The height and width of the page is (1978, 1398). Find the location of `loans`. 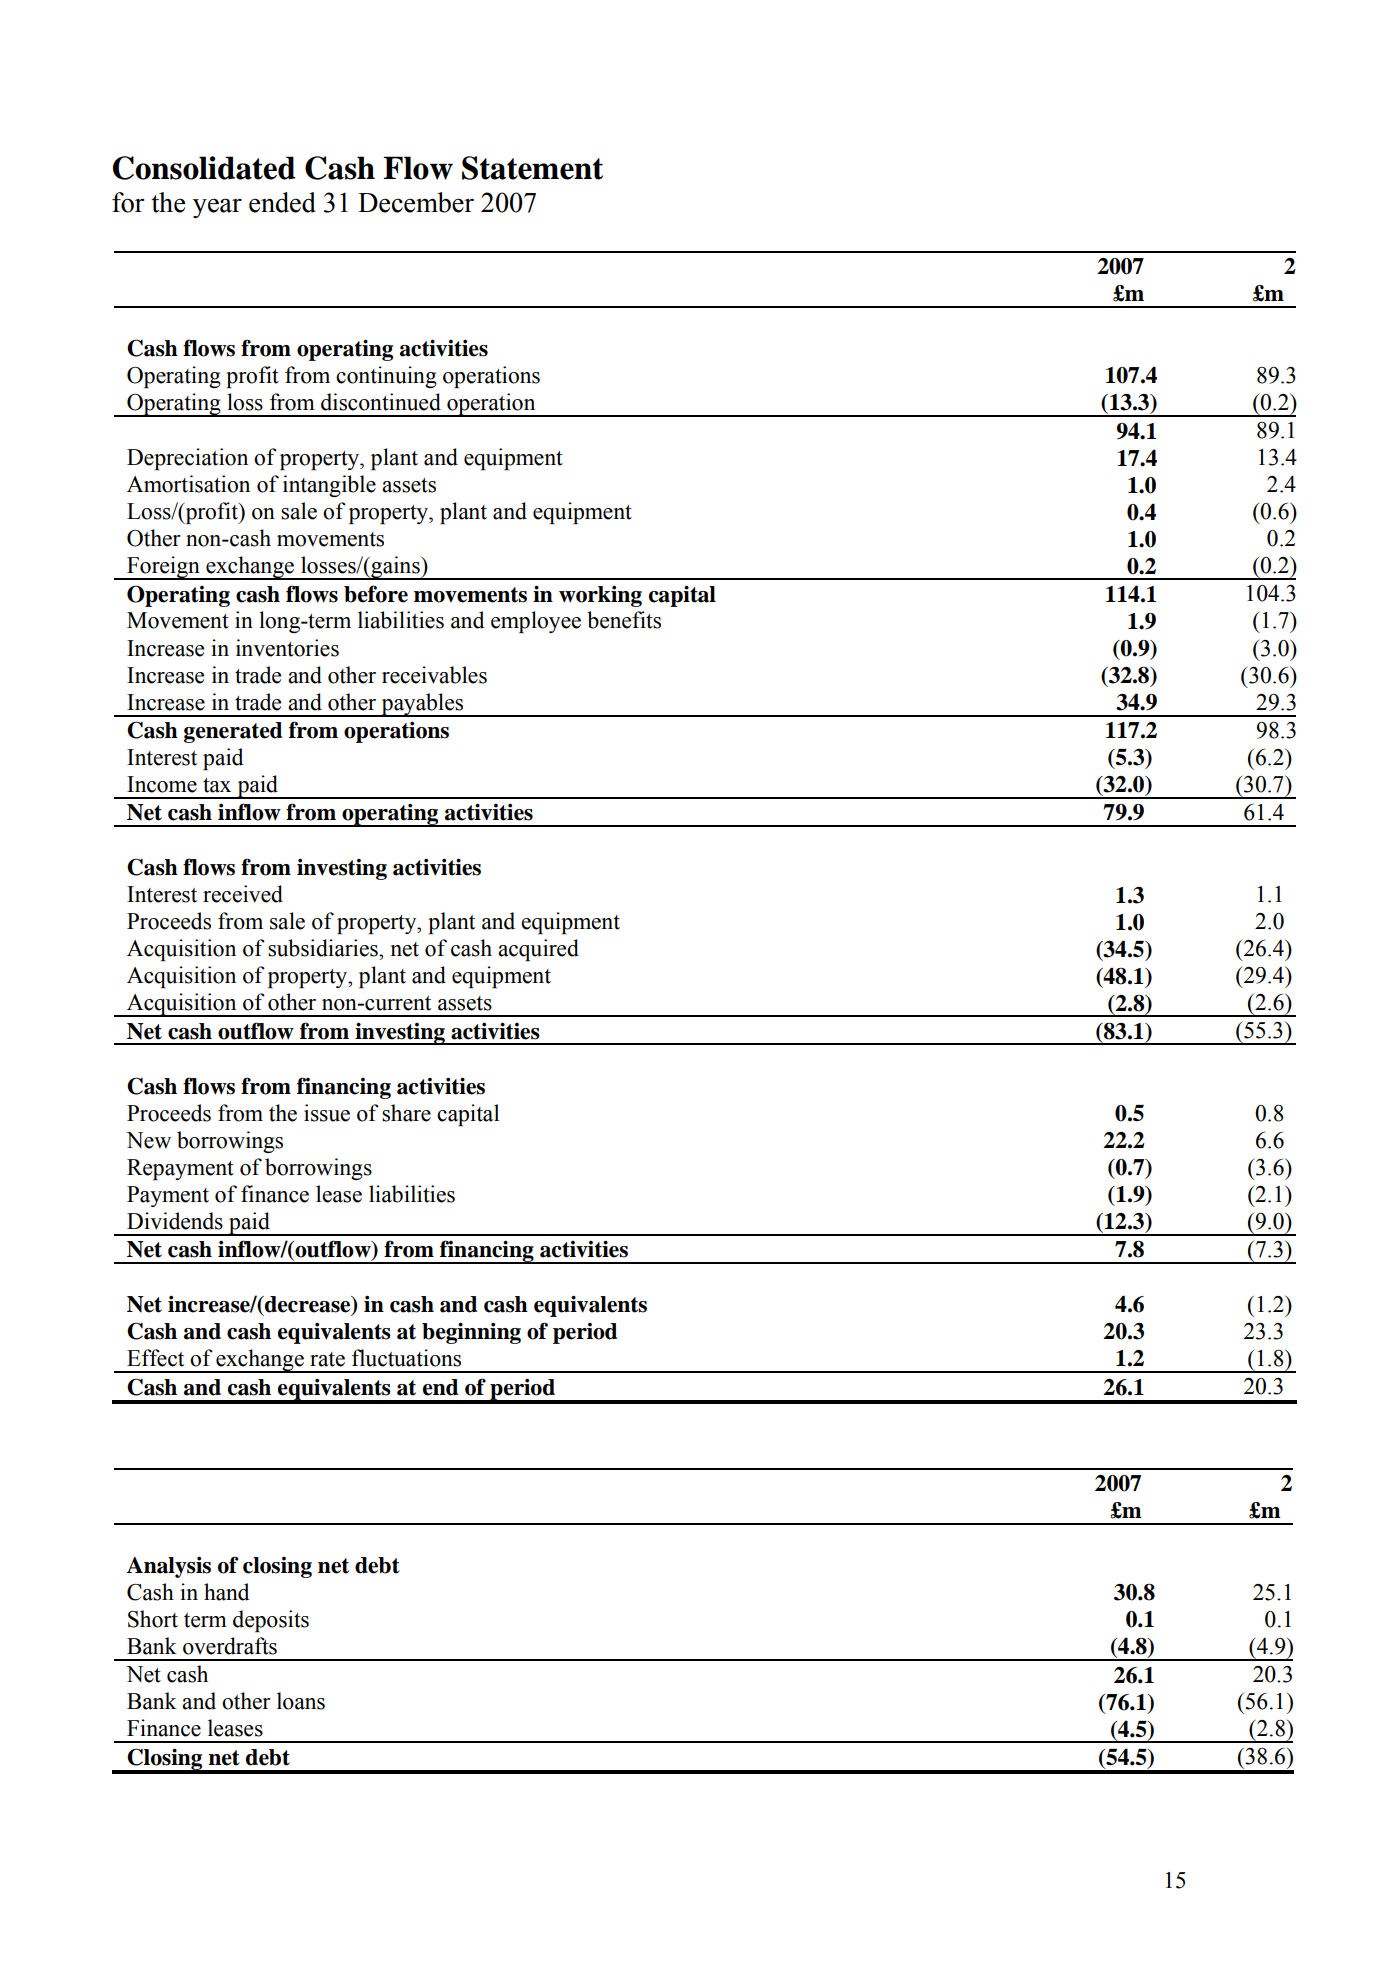

loans is located at coordinates (301, 1701).
